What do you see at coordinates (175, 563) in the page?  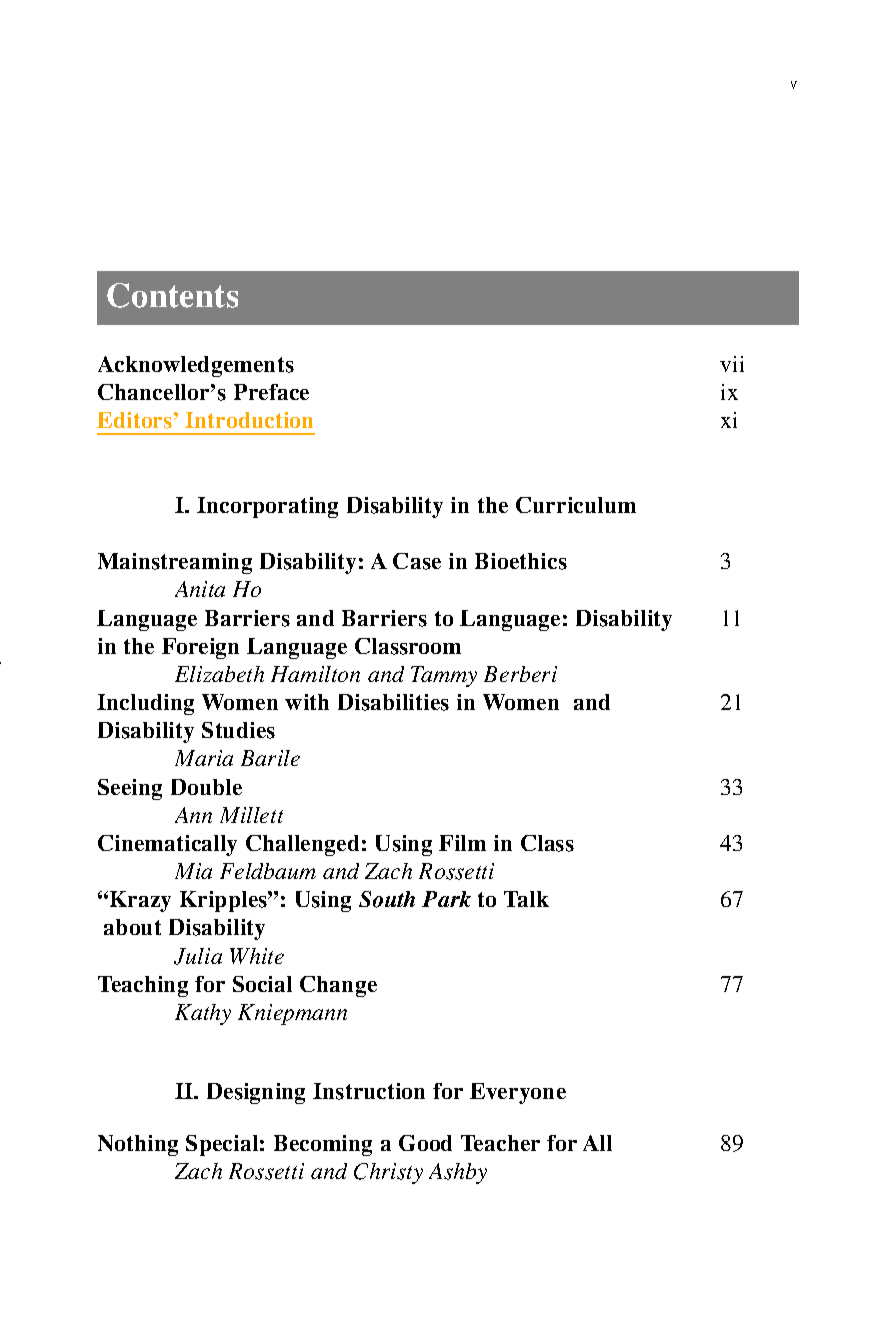 I see `Mainstreaming` at bounding box center [175, 563].
